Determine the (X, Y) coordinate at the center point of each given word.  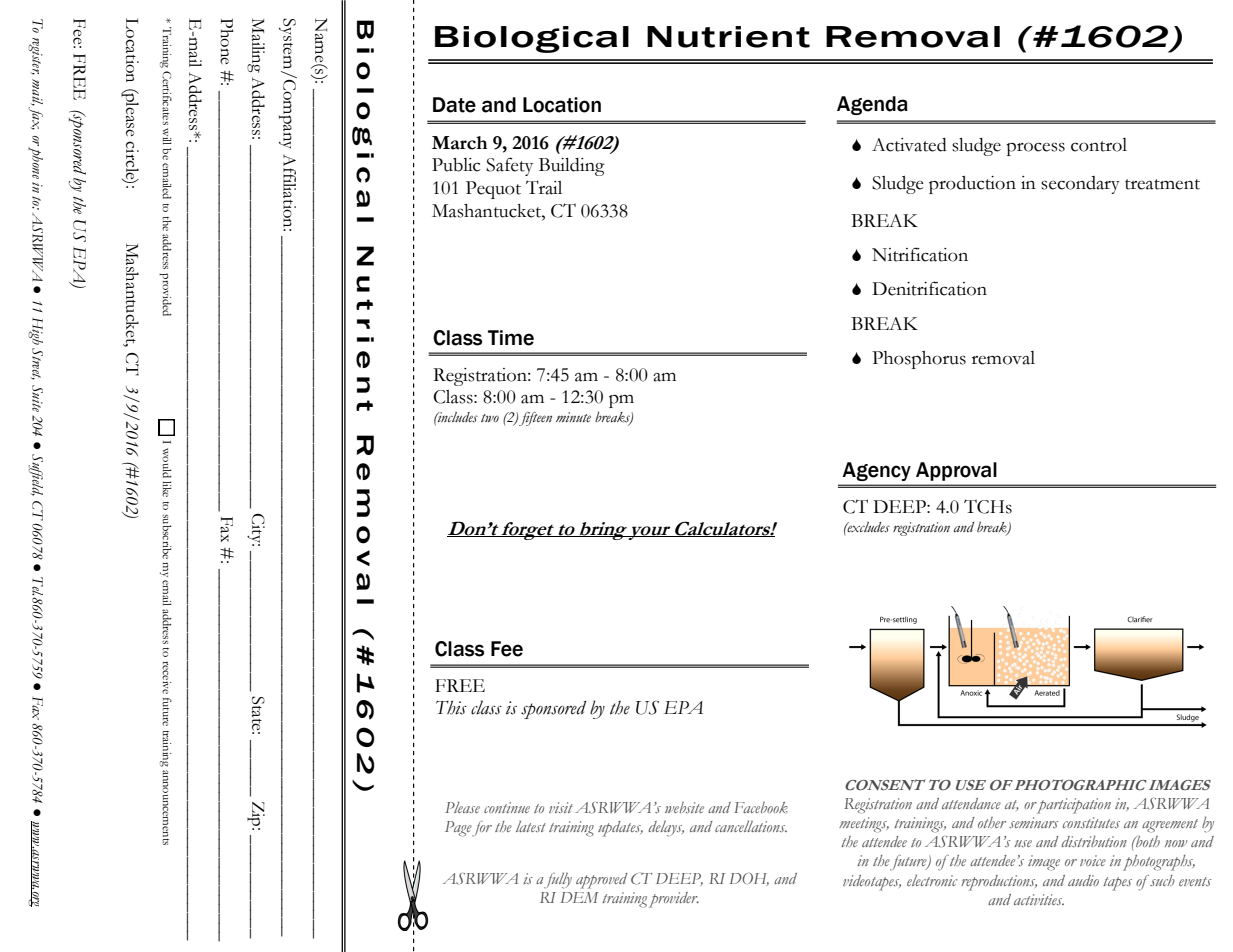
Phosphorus (919, 360)
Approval (956, 471)
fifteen (535, 419)
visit (561, 807)
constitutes (1091, 822)
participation (1073, 806)
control (1099, 145)
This (451, 707)
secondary (1080, 185)
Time (511, 338)
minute (573, 417)
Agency (877, 471)
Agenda (872, 105)
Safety (509, 166)
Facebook (761, 807)
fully (557, 880)
